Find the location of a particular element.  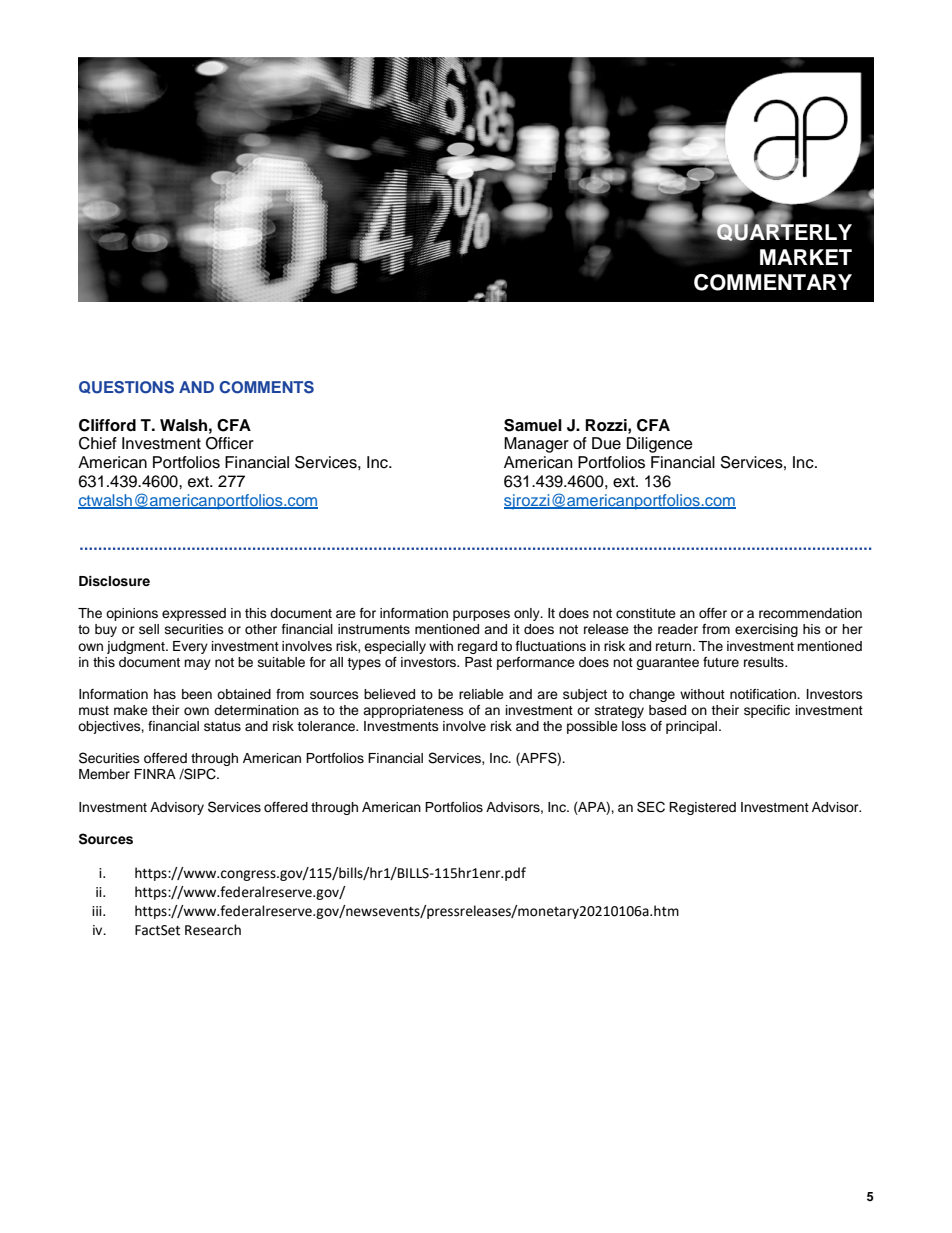

has is located at coordinates (165, 694).
